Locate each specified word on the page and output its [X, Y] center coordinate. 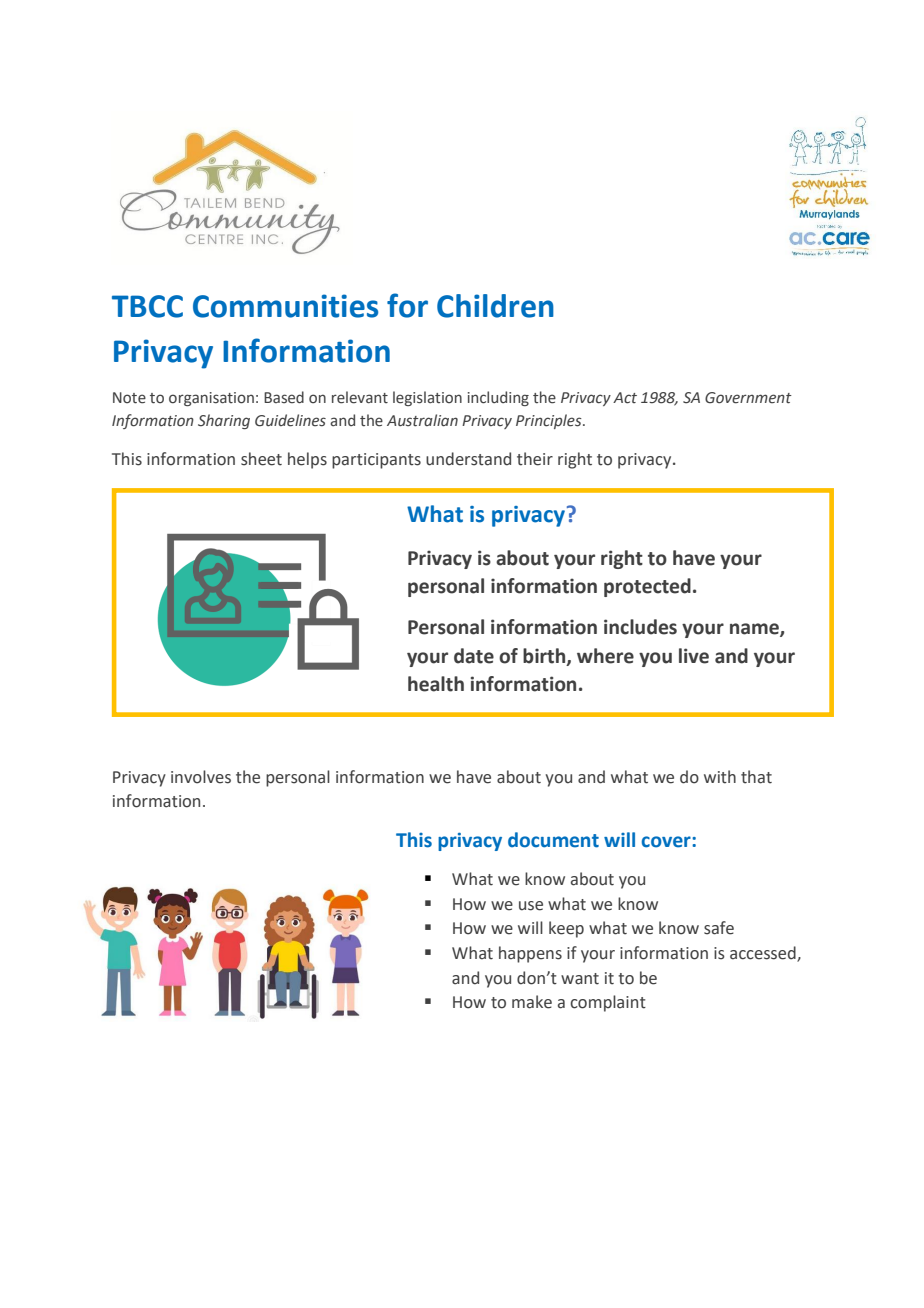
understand [468, 459]
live [694, 656]
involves [201, 777]
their [535, 459]
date [474, 656]
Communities [285, 306]
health [436, 684]
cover [667, 842]
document [553, 840]
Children [495, 306]
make [532, 1002]
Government [748, 398]
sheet [261, 459]
